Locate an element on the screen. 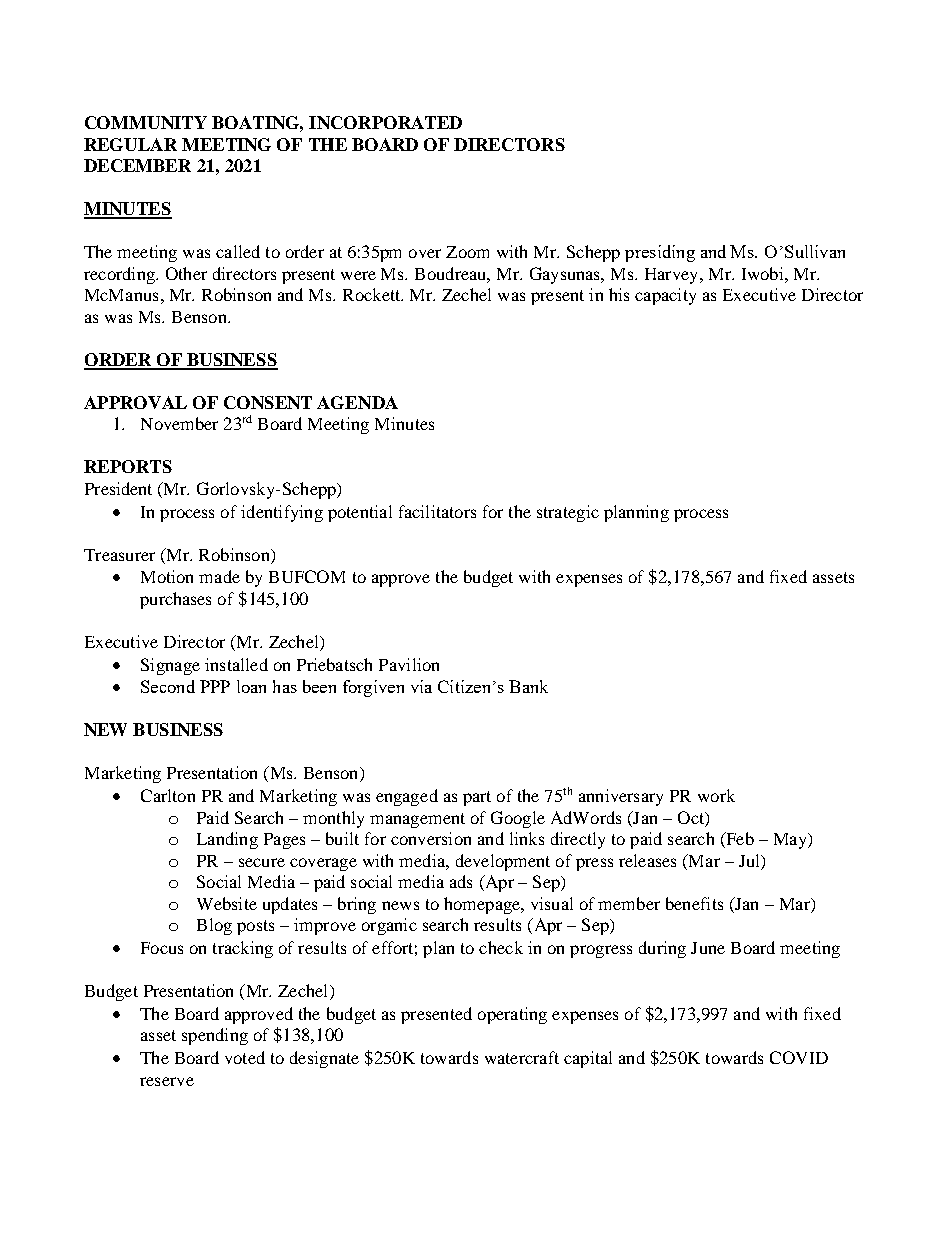 Image resolution: width=952 pixels, height=1233 pixels. DECEMBER is located at coordinates (137, 165).
